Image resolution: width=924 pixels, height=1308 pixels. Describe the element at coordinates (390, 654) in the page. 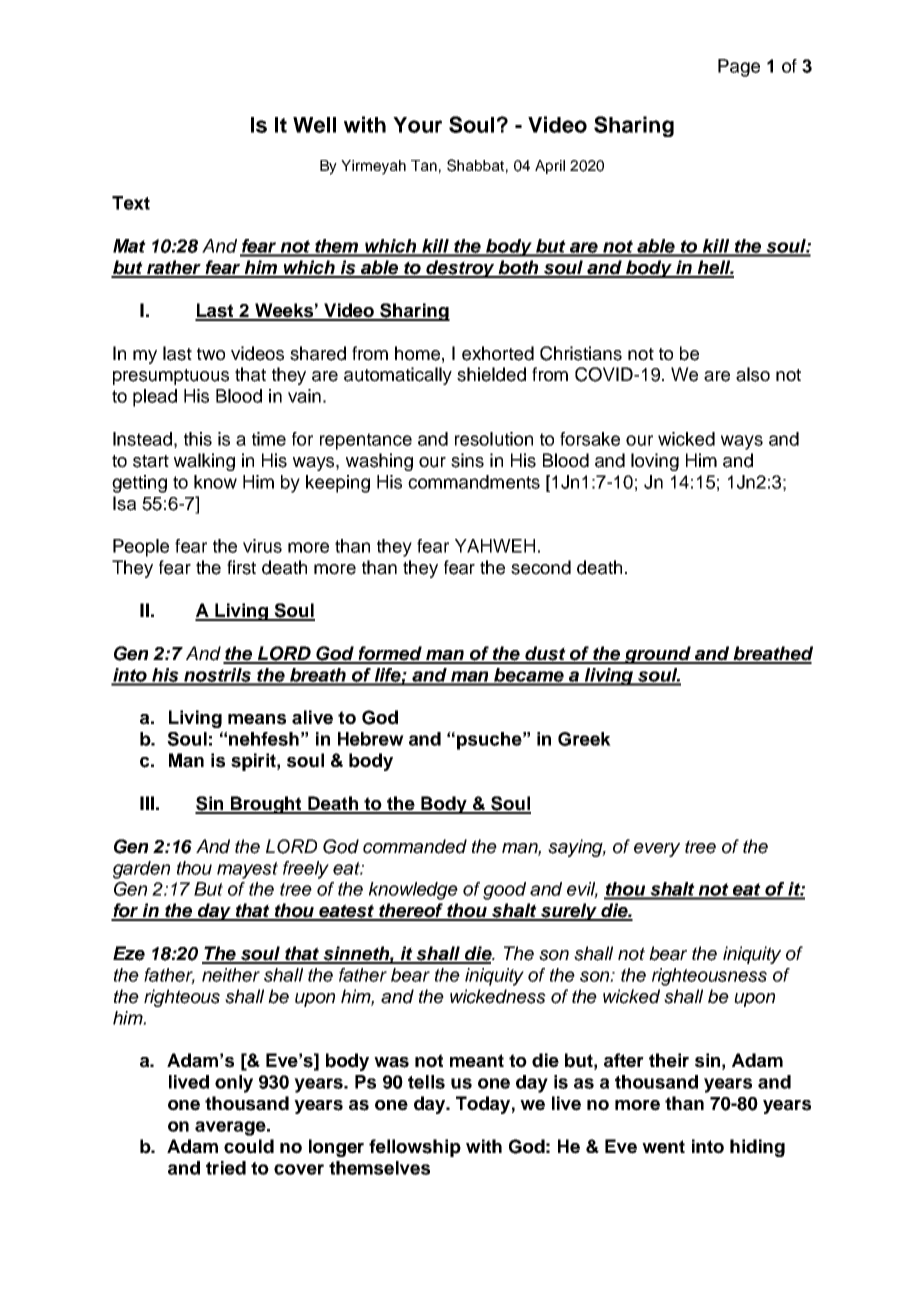

I see `formed` at that location.
